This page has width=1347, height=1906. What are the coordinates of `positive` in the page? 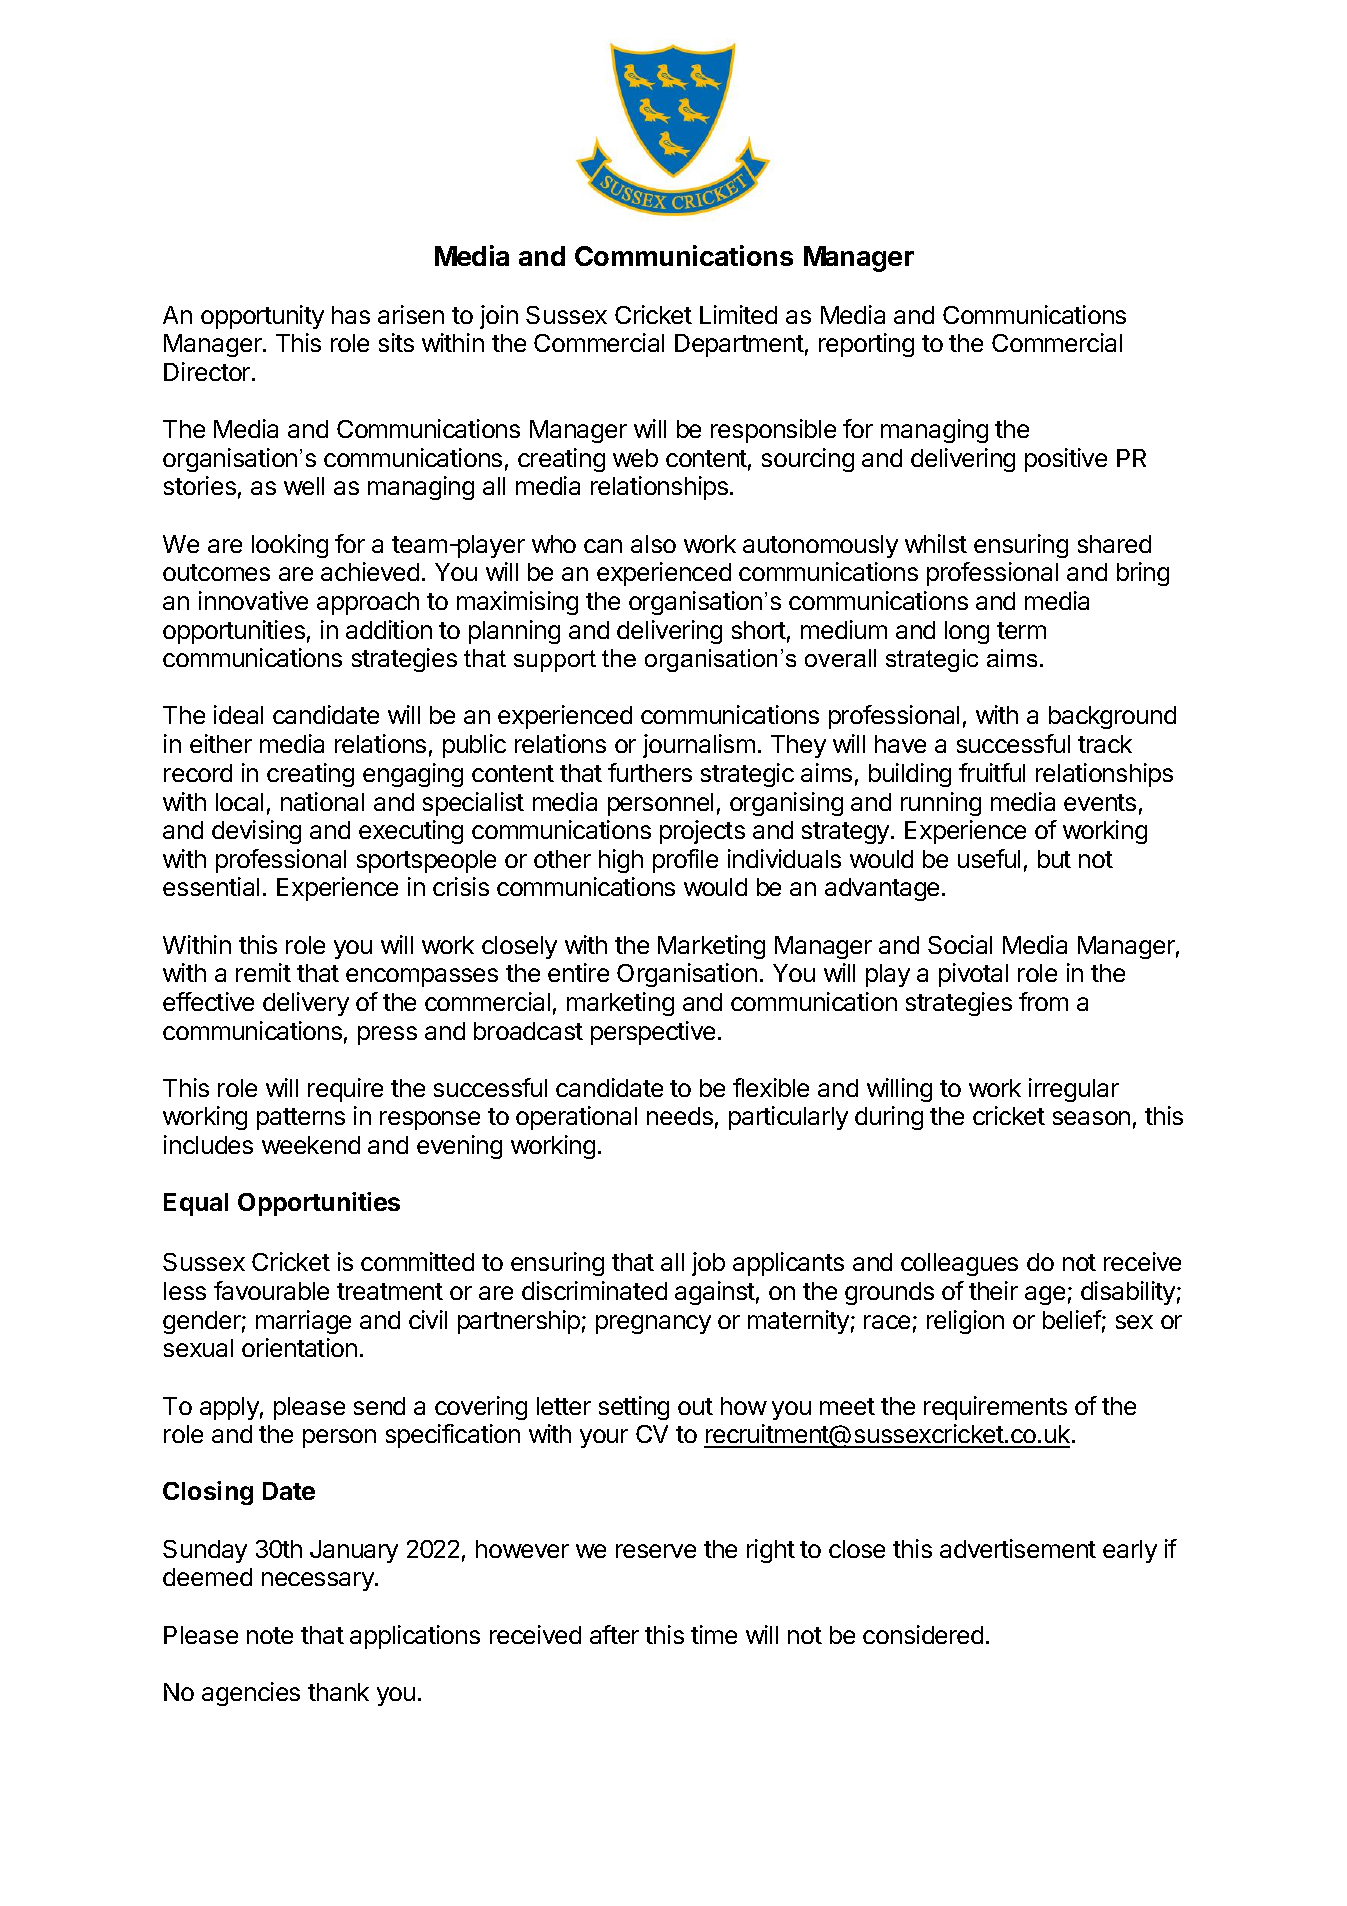 It's located at (1066, 460).
